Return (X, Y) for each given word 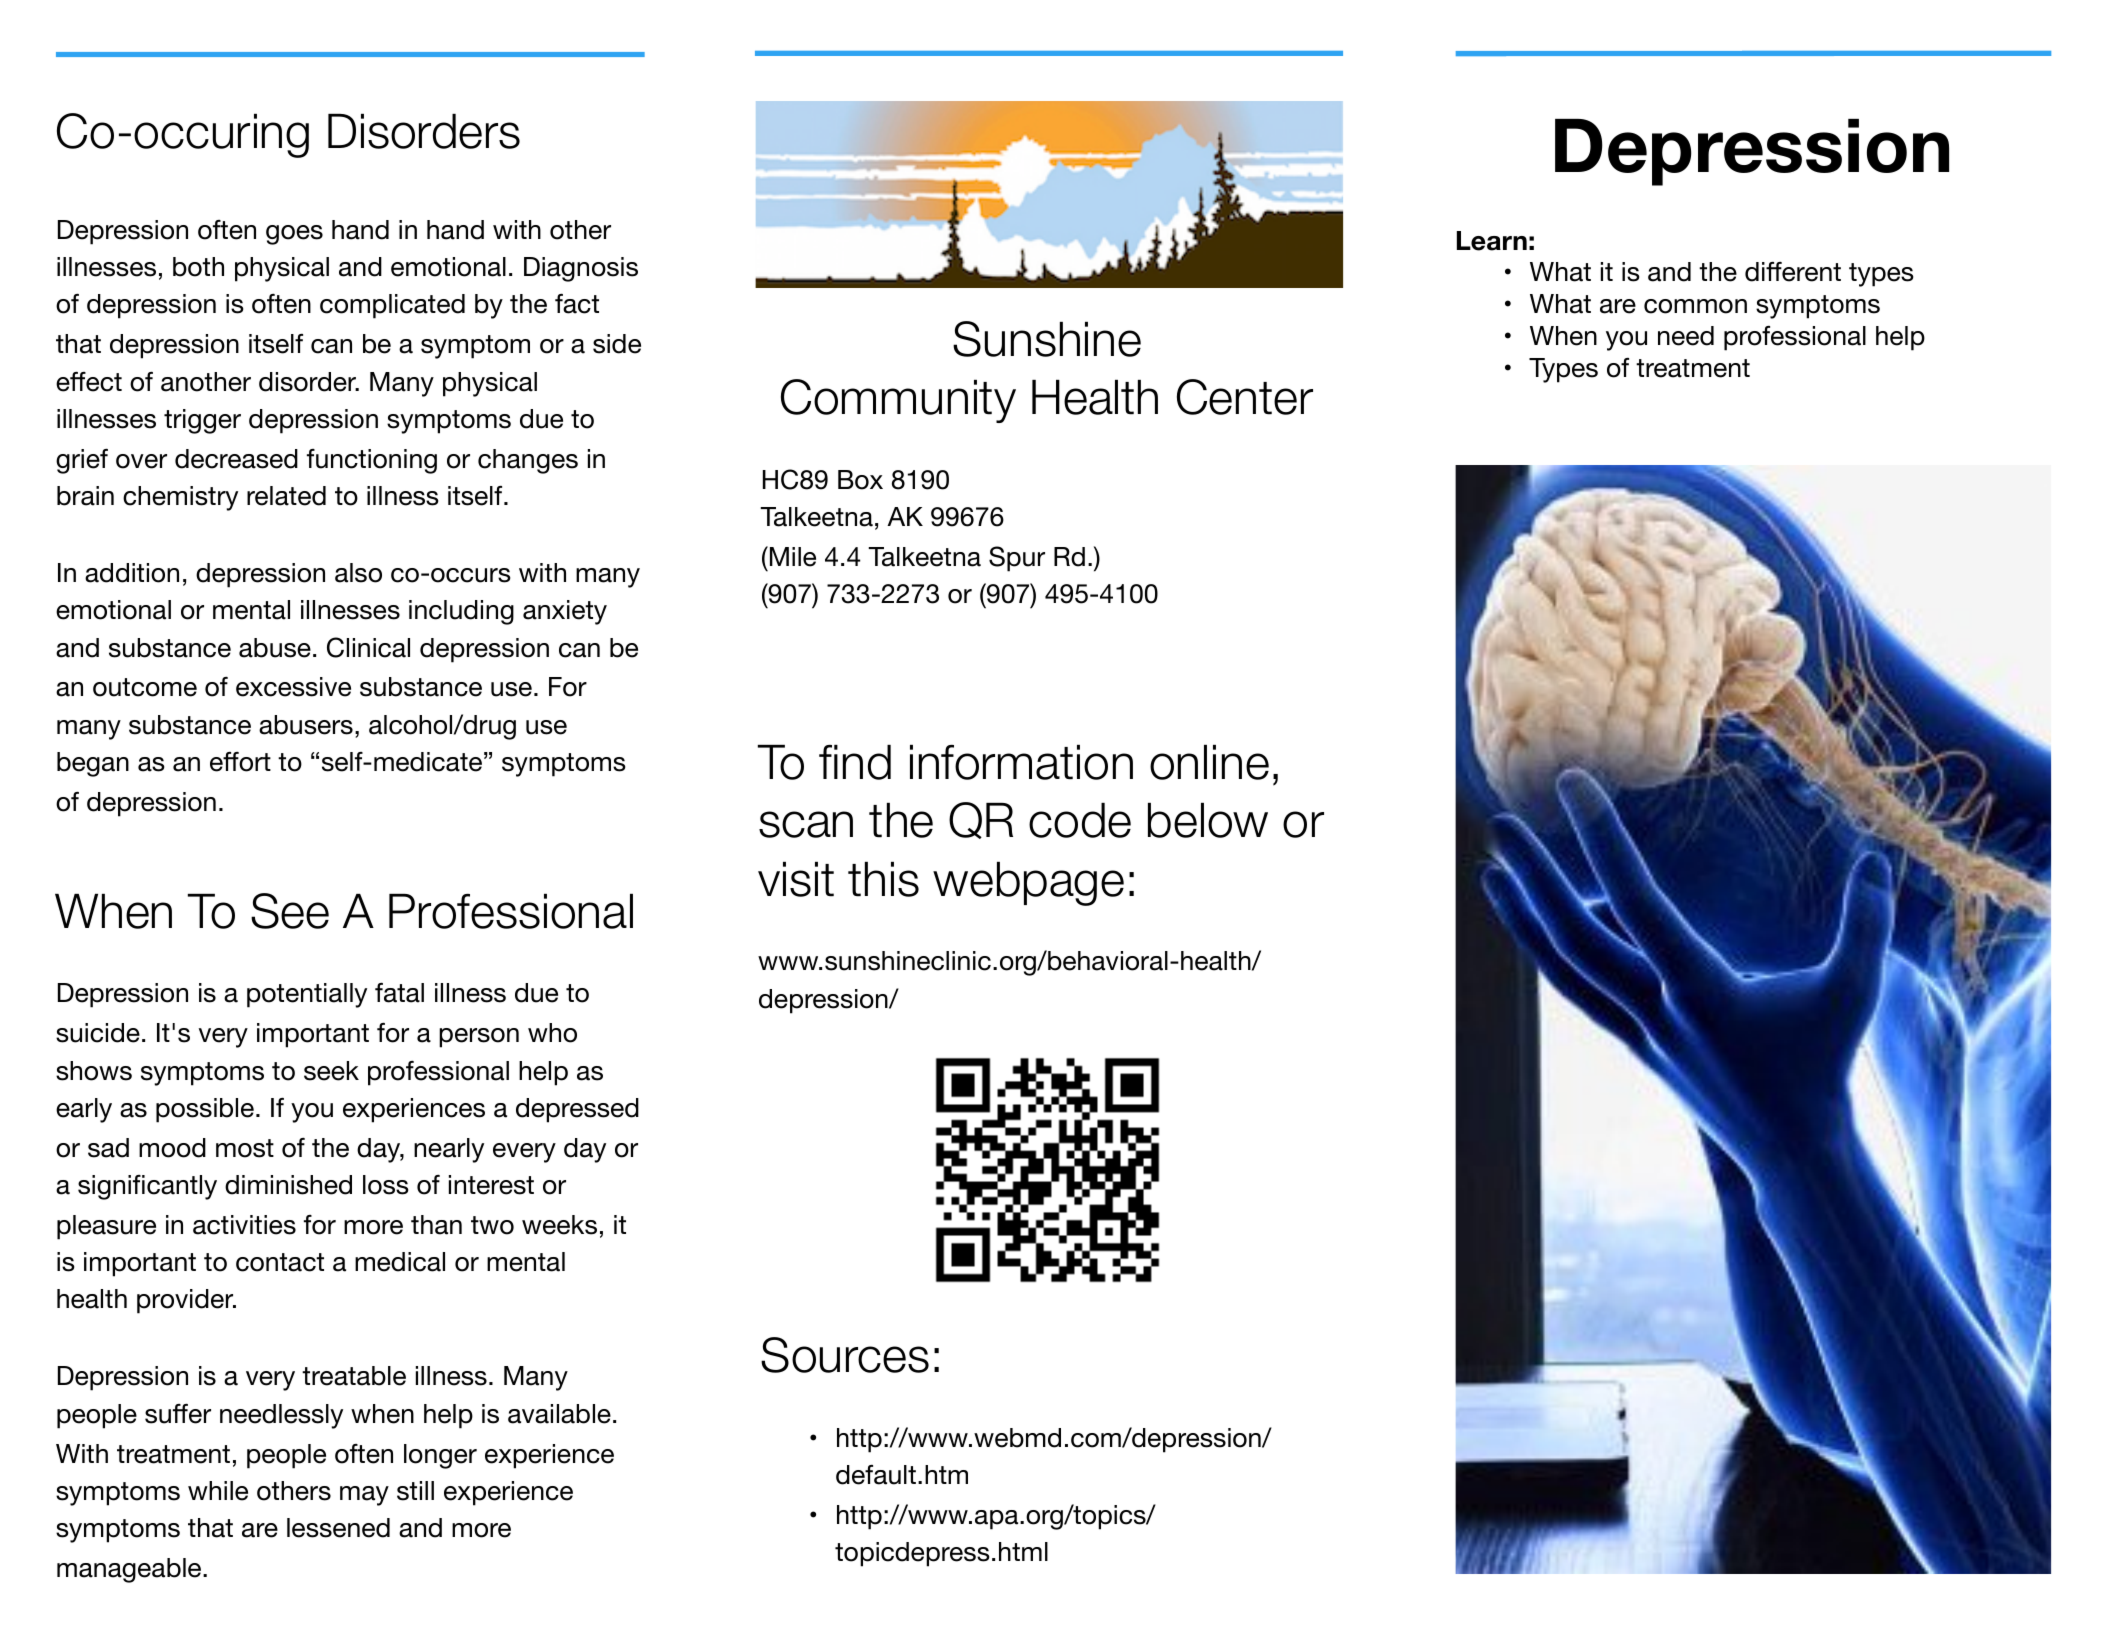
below (1208, 820)
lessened (338, 1528)
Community (898, 401)
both (198, 267)
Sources (845, 1355)
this (883, 879)
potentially (307, 995)
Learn (1492, 241)
